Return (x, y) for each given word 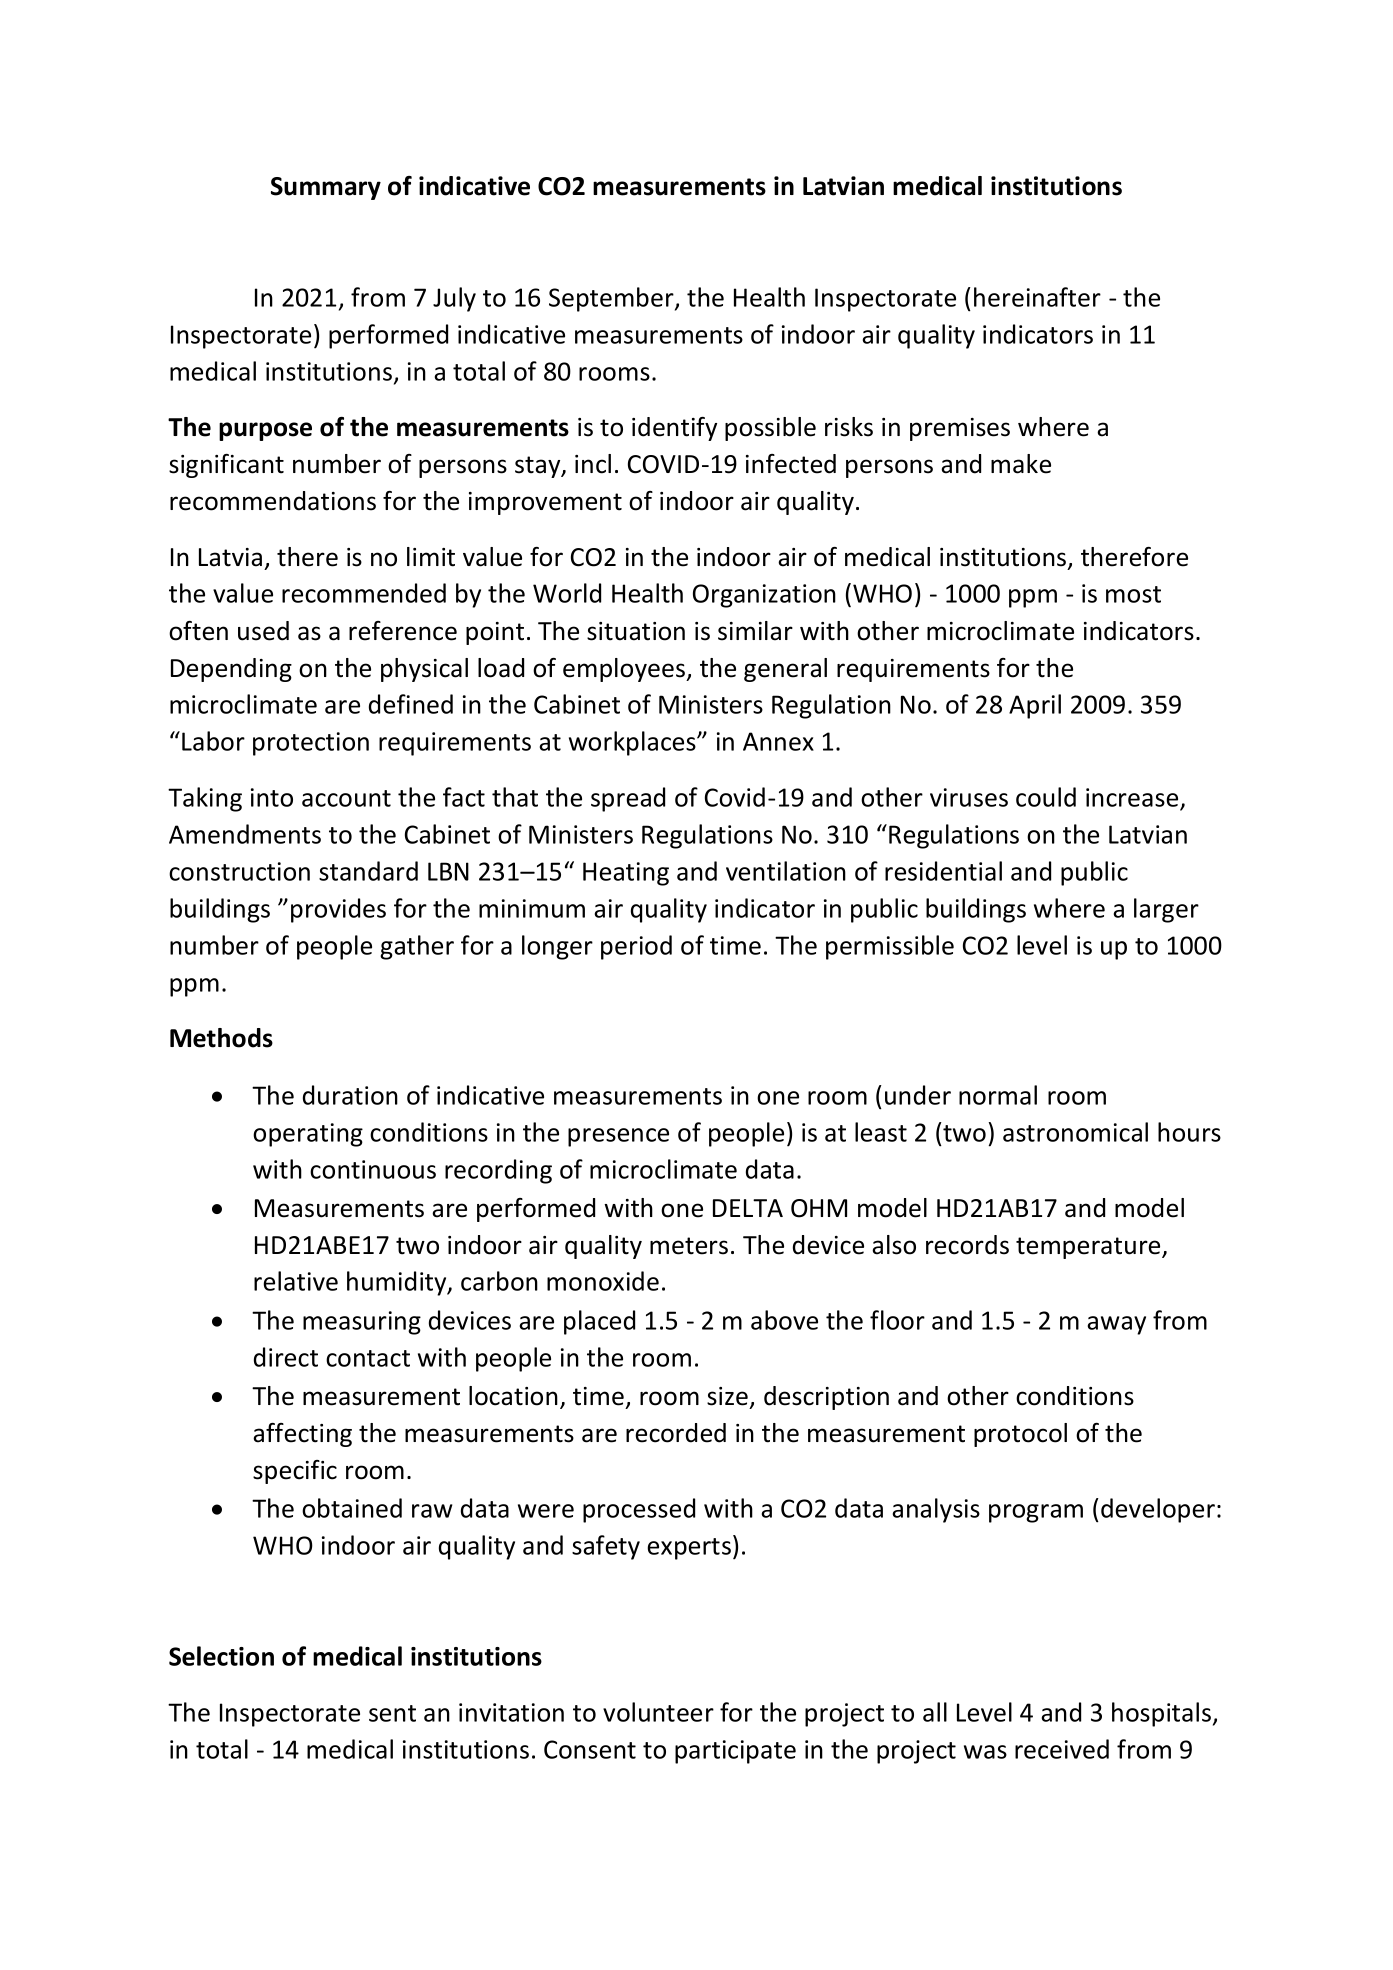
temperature (1089, 1248)
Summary (326, 188)
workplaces (633, 743)
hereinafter (1037, 297)
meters (689, 1246)
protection (311, 744)
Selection (221, 1656)
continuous (373, 1169)
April (1035, 706)
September (612, 299)
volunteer (658, 1712)
